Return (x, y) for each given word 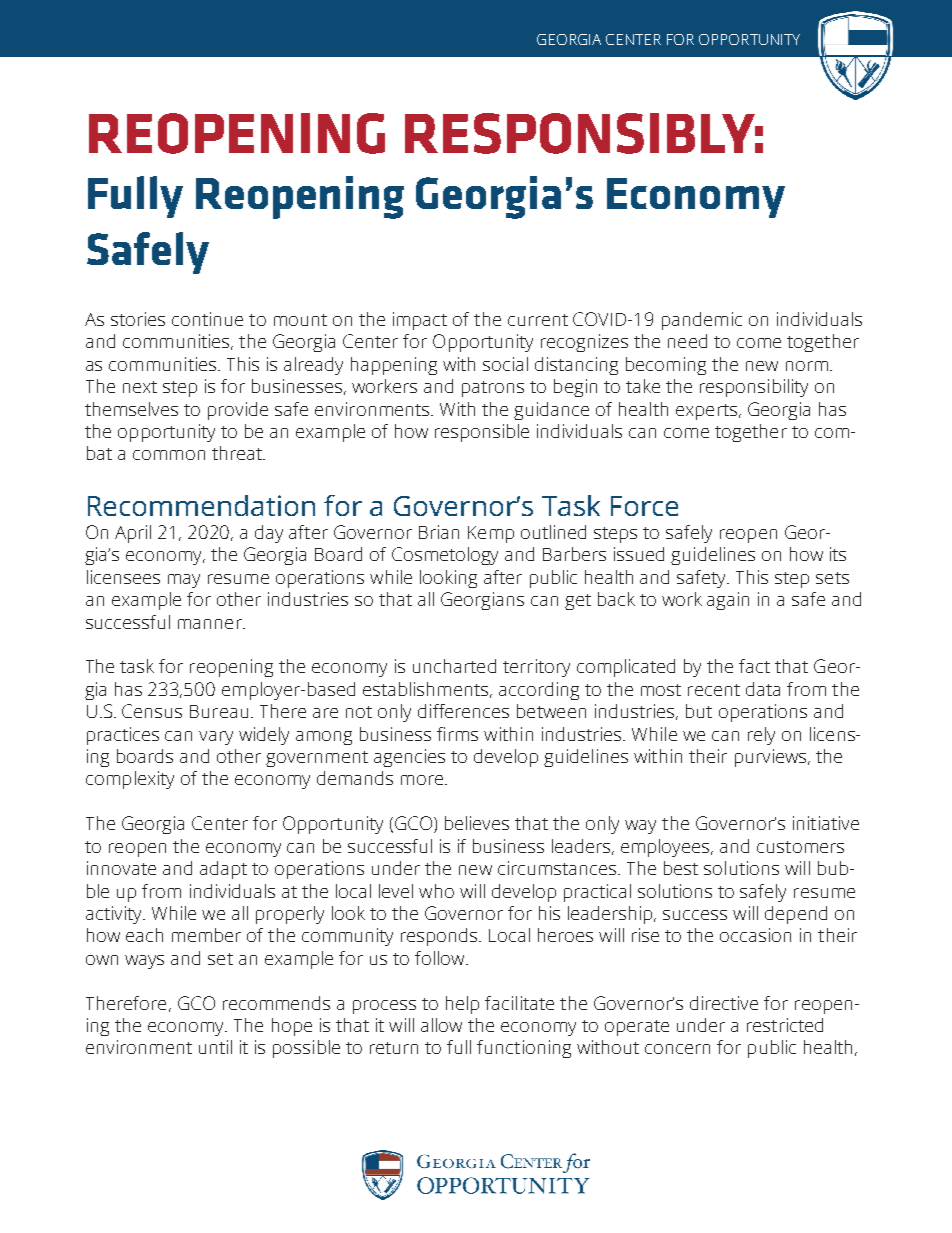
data (763, 689)
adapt (223, 870)
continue (207, 319)
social (505, 364)
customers (800, 847)
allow (441, 1025)
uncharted (454, 666)
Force (644, 506)
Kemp (491, 534)
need (687, 341)
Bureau (219, 711)
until (215, 1047)
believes (477, 823)
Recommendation (201, 505)
